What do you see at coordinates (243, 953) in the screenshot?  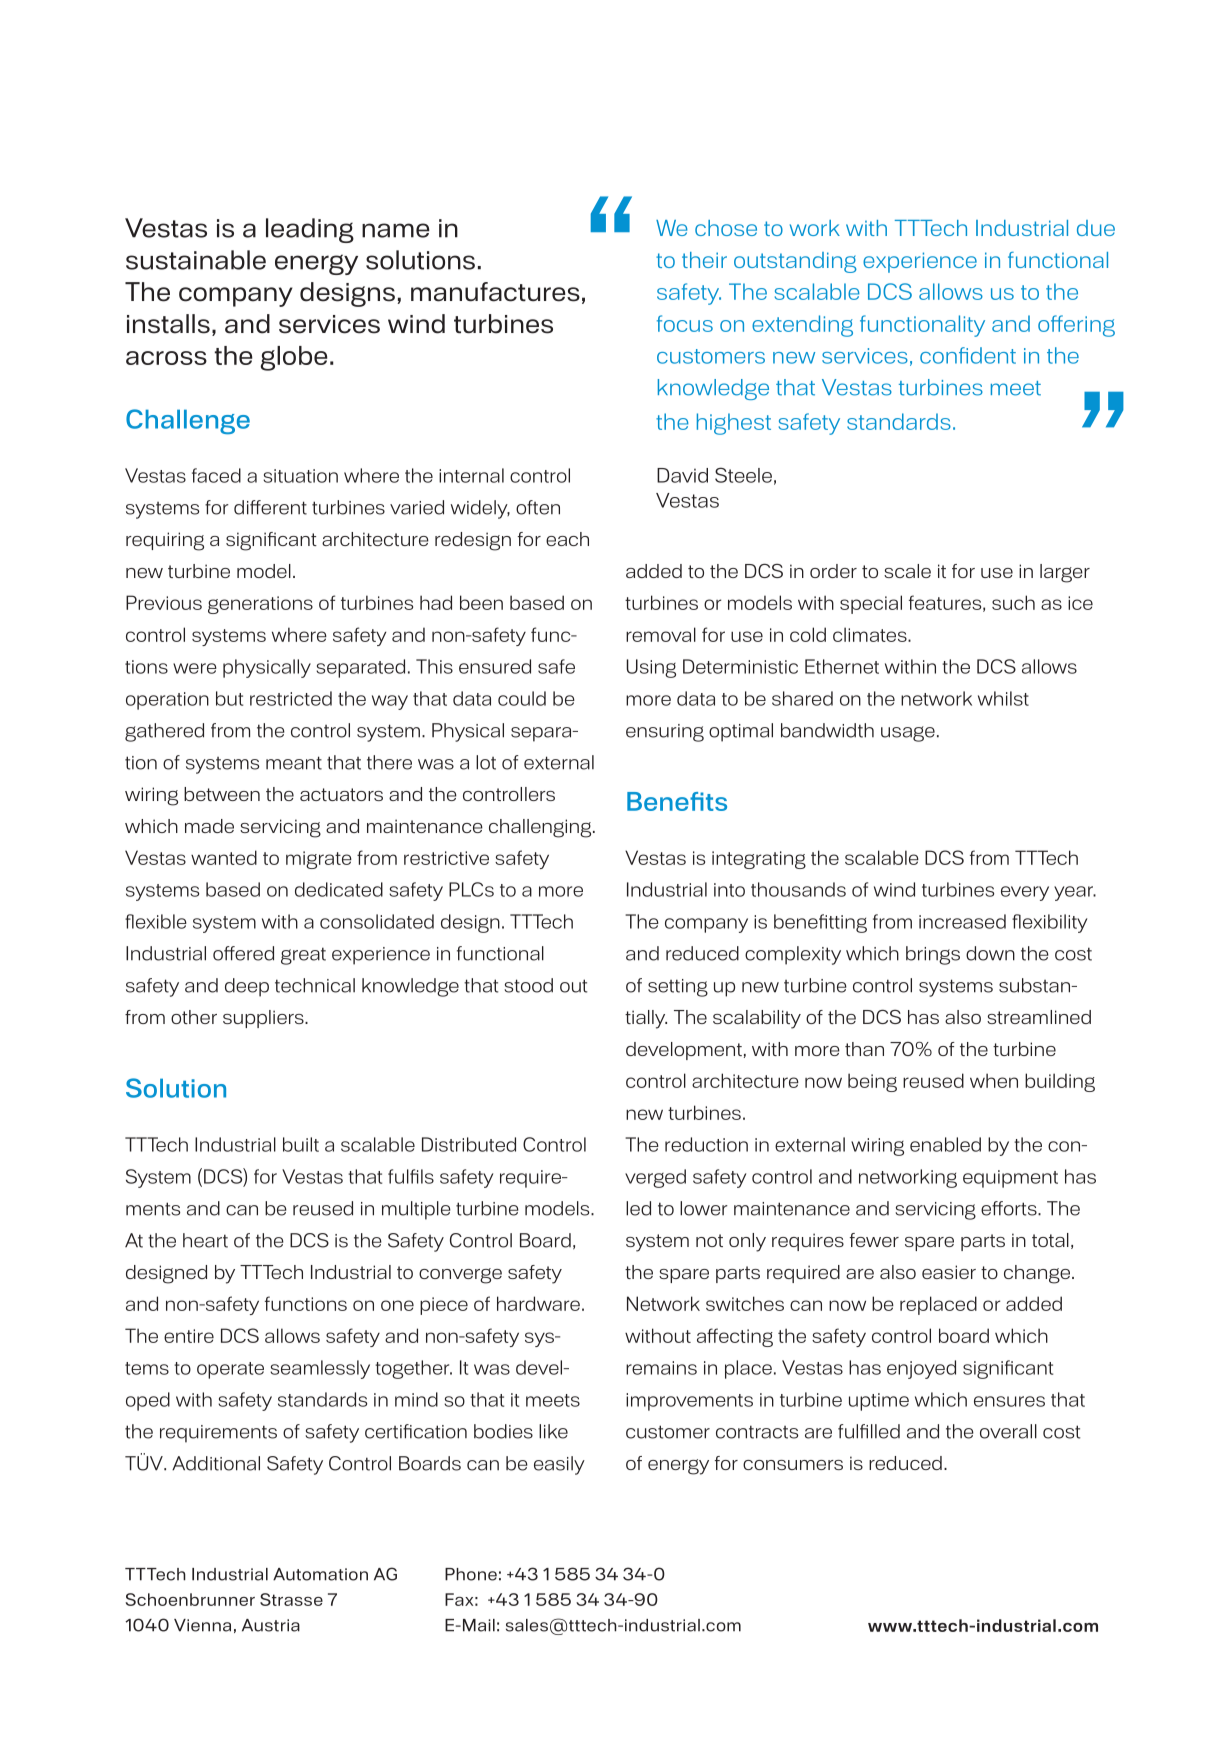 I see `offered` at bounding box center [243, 953].
